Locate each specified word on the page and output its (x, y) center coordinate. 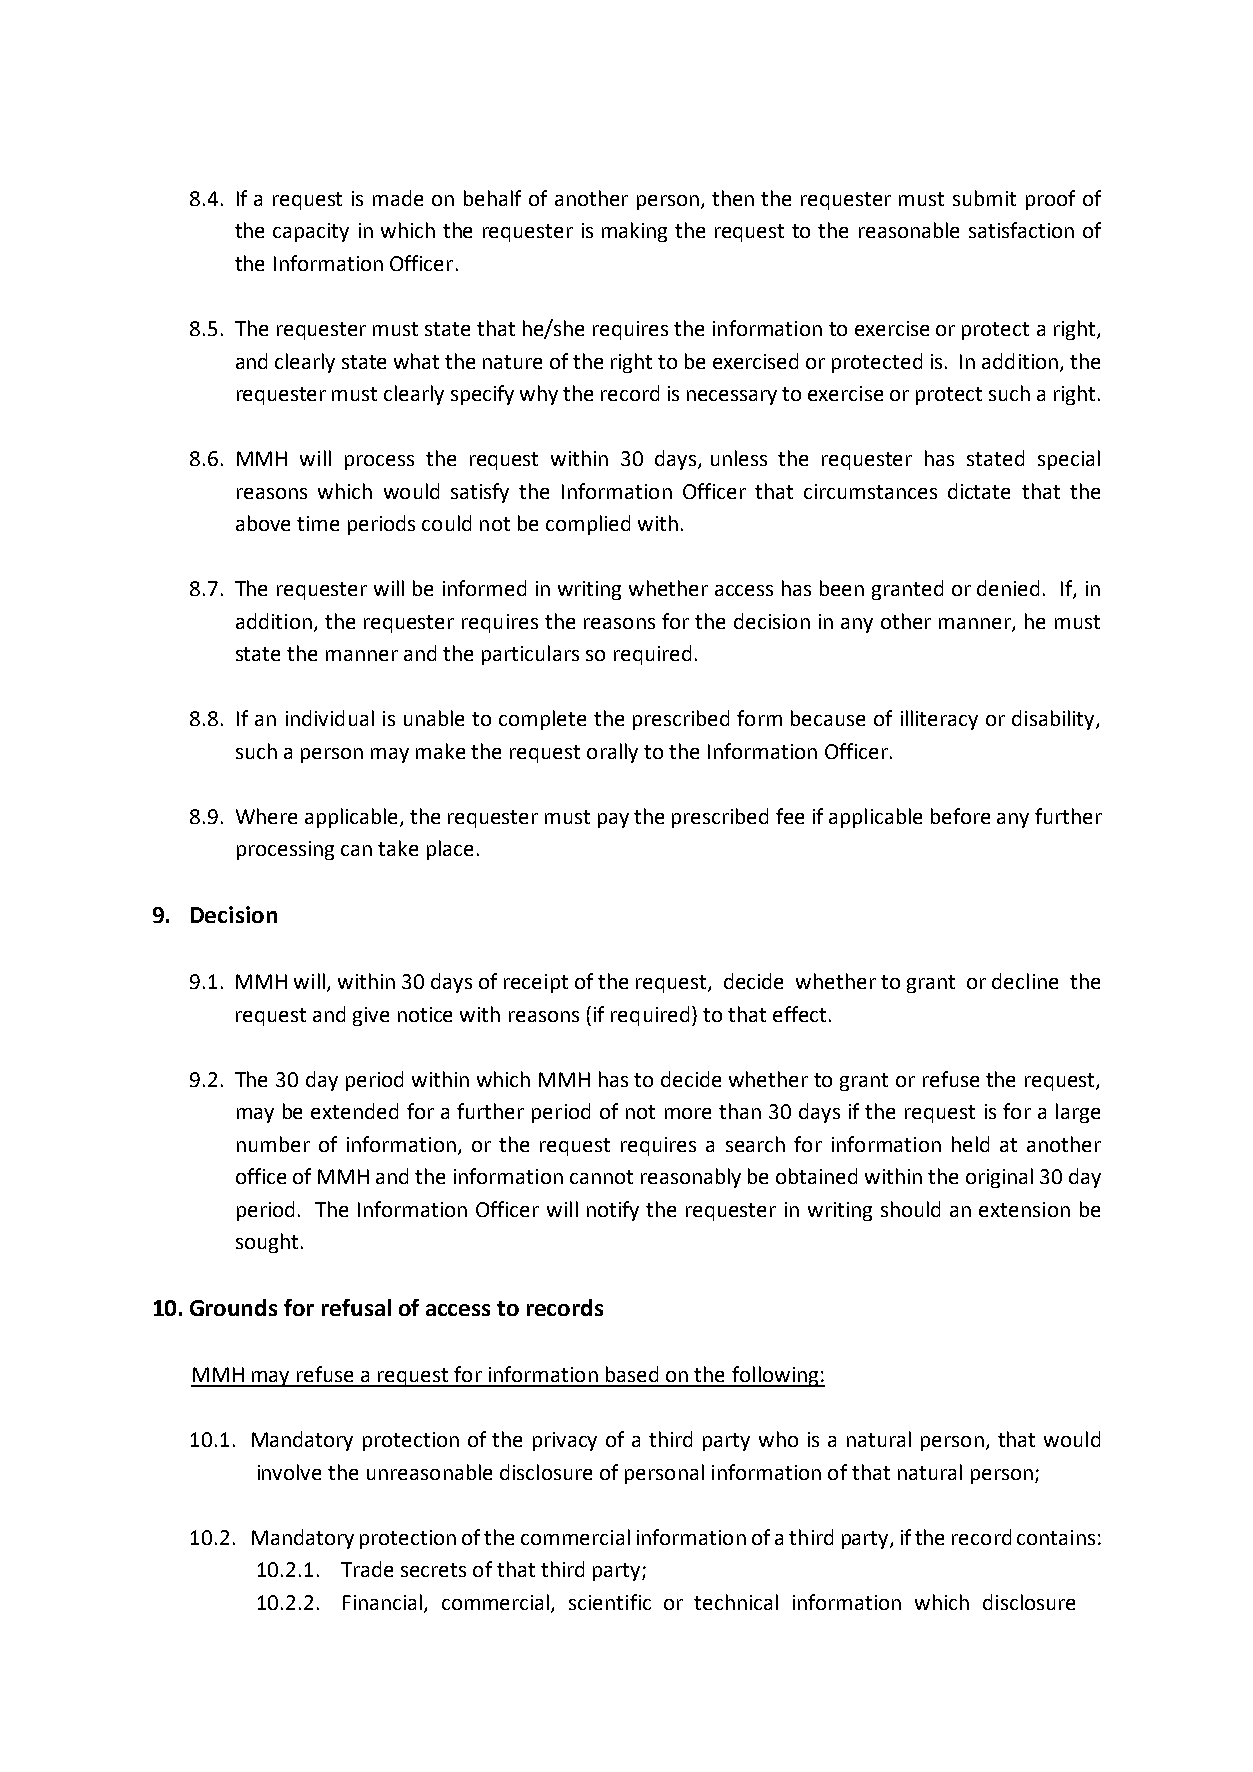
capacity (311, 232)
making (634, 232)
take (398, 848)
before (960, 816)
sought (267, 1243)
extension (1024, 1209)
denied (1008, 588)
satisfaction (1021, 230)
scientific (610, 1602)
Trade (367, 1569)
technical (736, 1602)
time (318, 523)
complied (588, 525)
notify (613, 1211)
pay (613, 820)
